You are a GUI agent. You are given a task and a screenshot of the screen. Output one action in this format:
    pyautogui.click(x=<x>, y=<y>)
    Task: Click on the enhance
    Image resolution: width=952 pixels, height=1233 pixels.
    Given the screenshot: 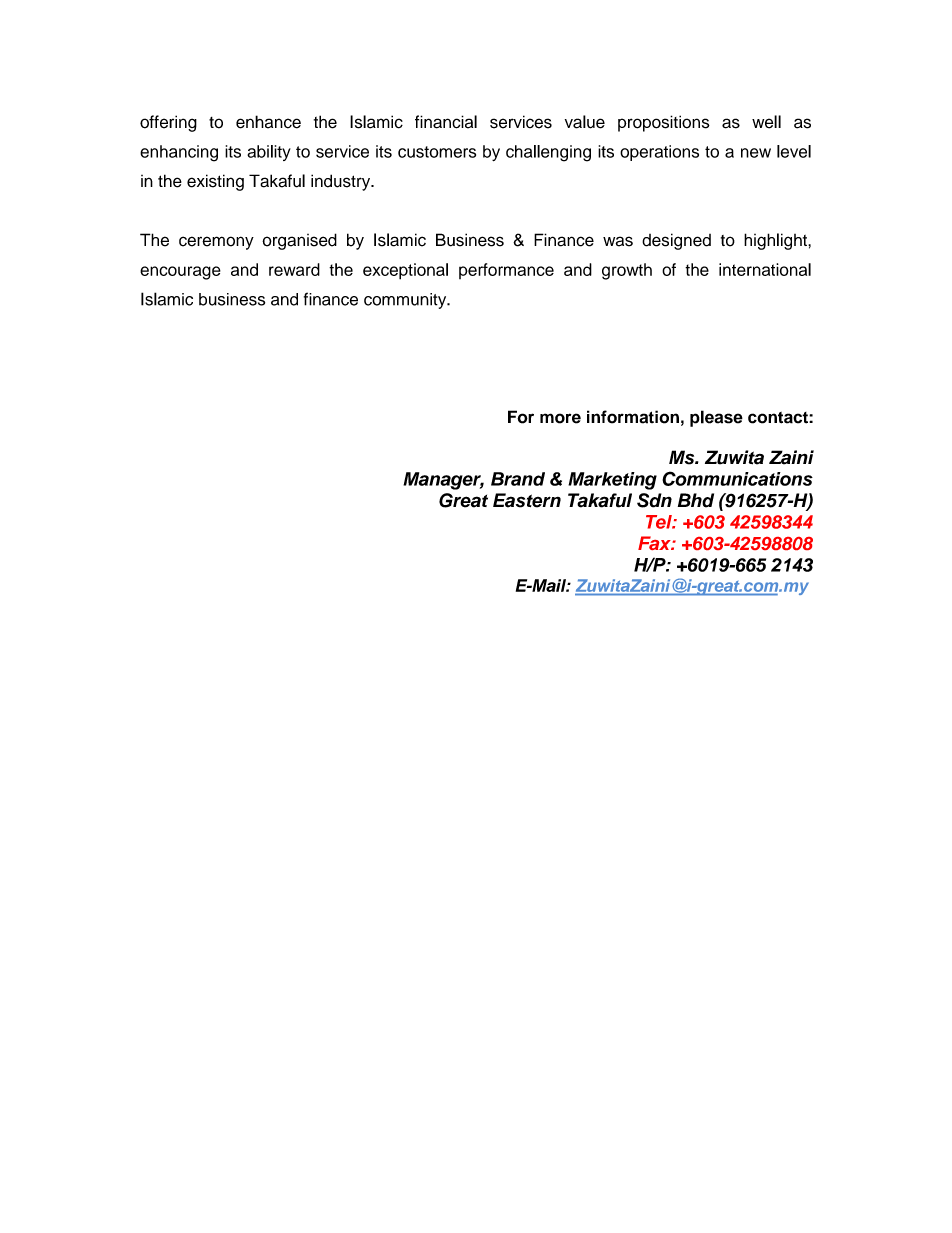 What is the action you would take?
    pyautogui.click(x=268, y=122)
